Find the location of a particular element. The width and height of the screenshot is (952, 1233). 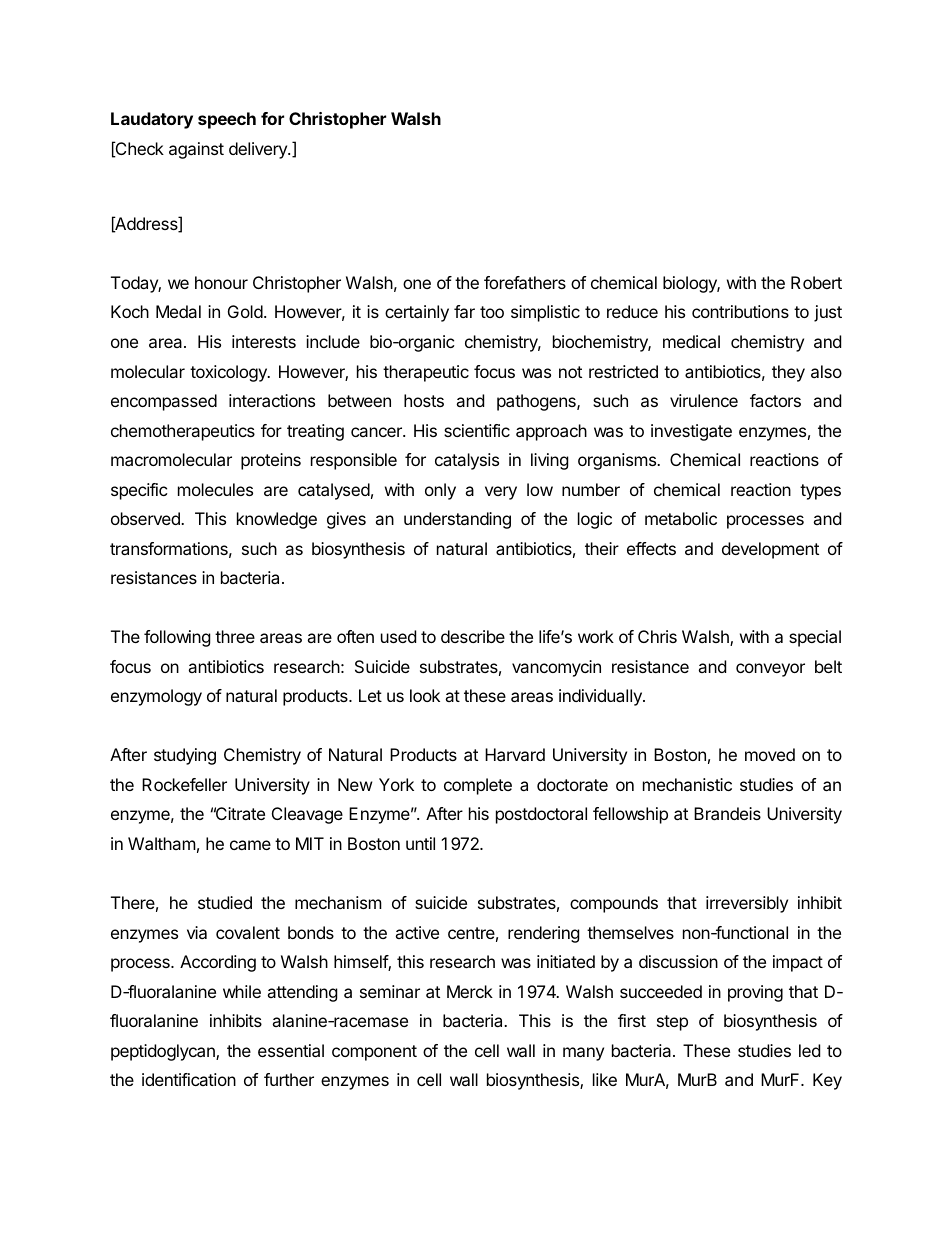

identification is located at coordinates (189, 1079).
